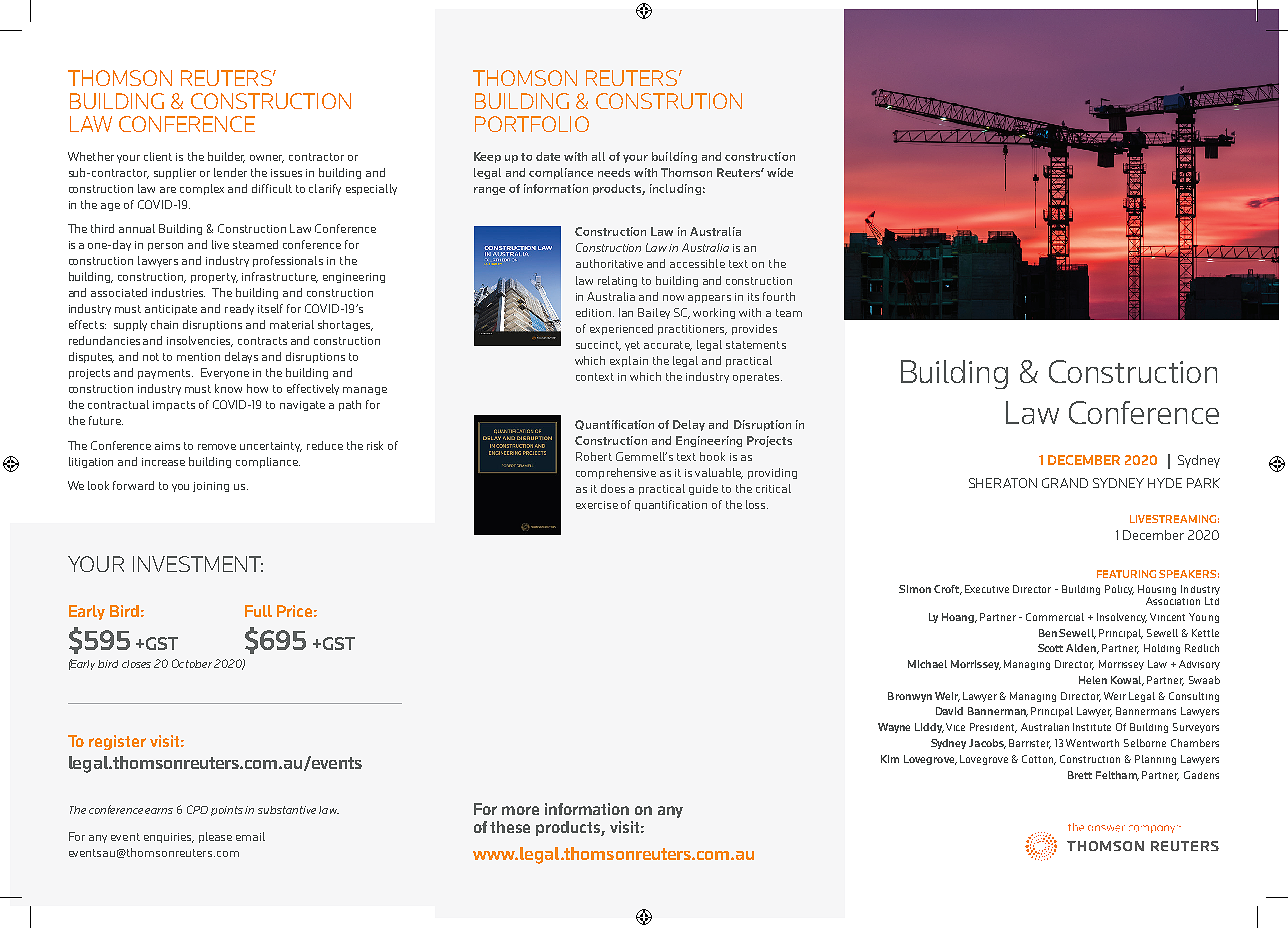 The height and width of the screenshot is (928, 1288). I want to click on GRAND, so click(1065, 483).
